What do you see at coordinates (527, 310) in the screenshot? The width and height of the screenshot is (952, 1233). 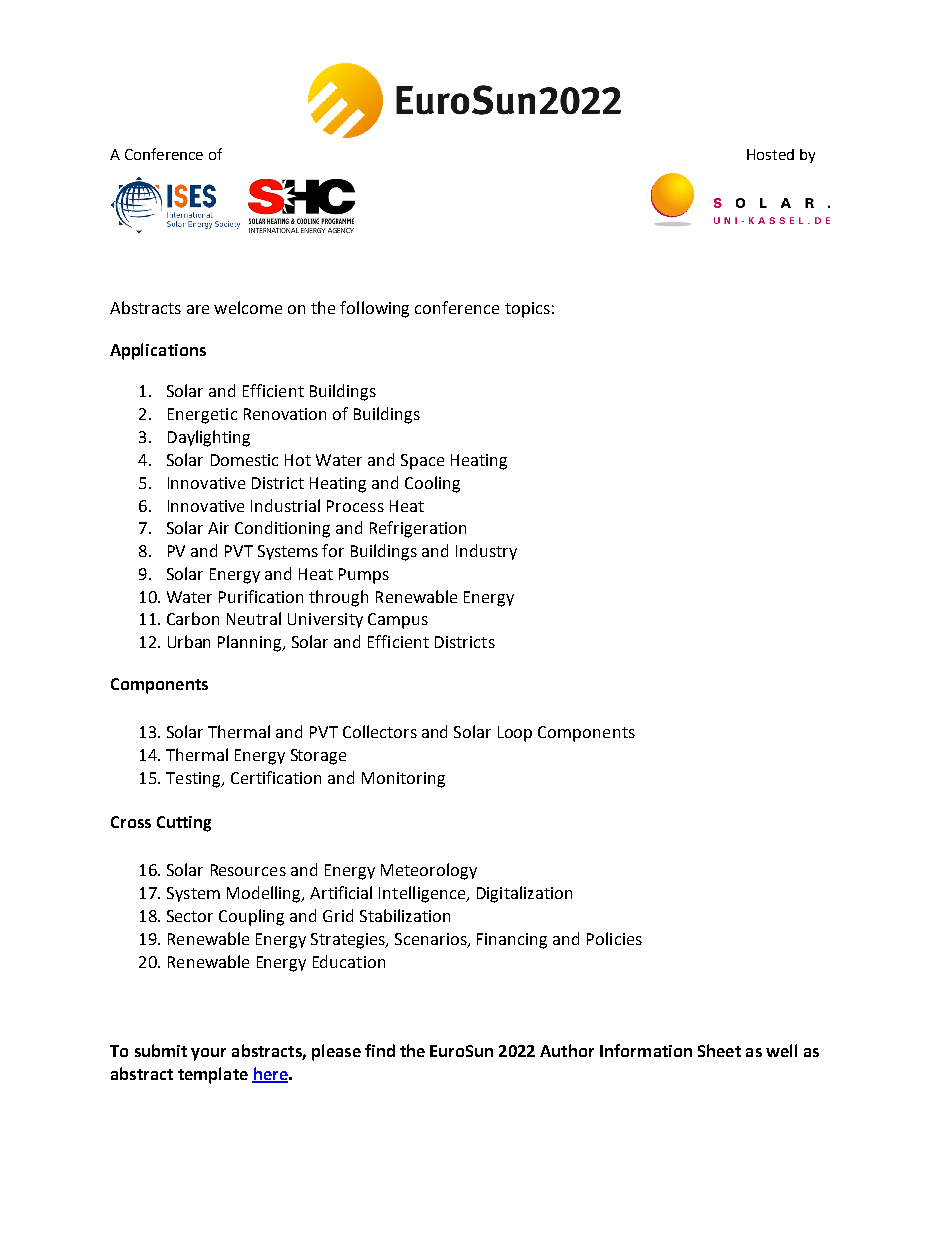 I see `topics` at bounding box center [527, 310].
